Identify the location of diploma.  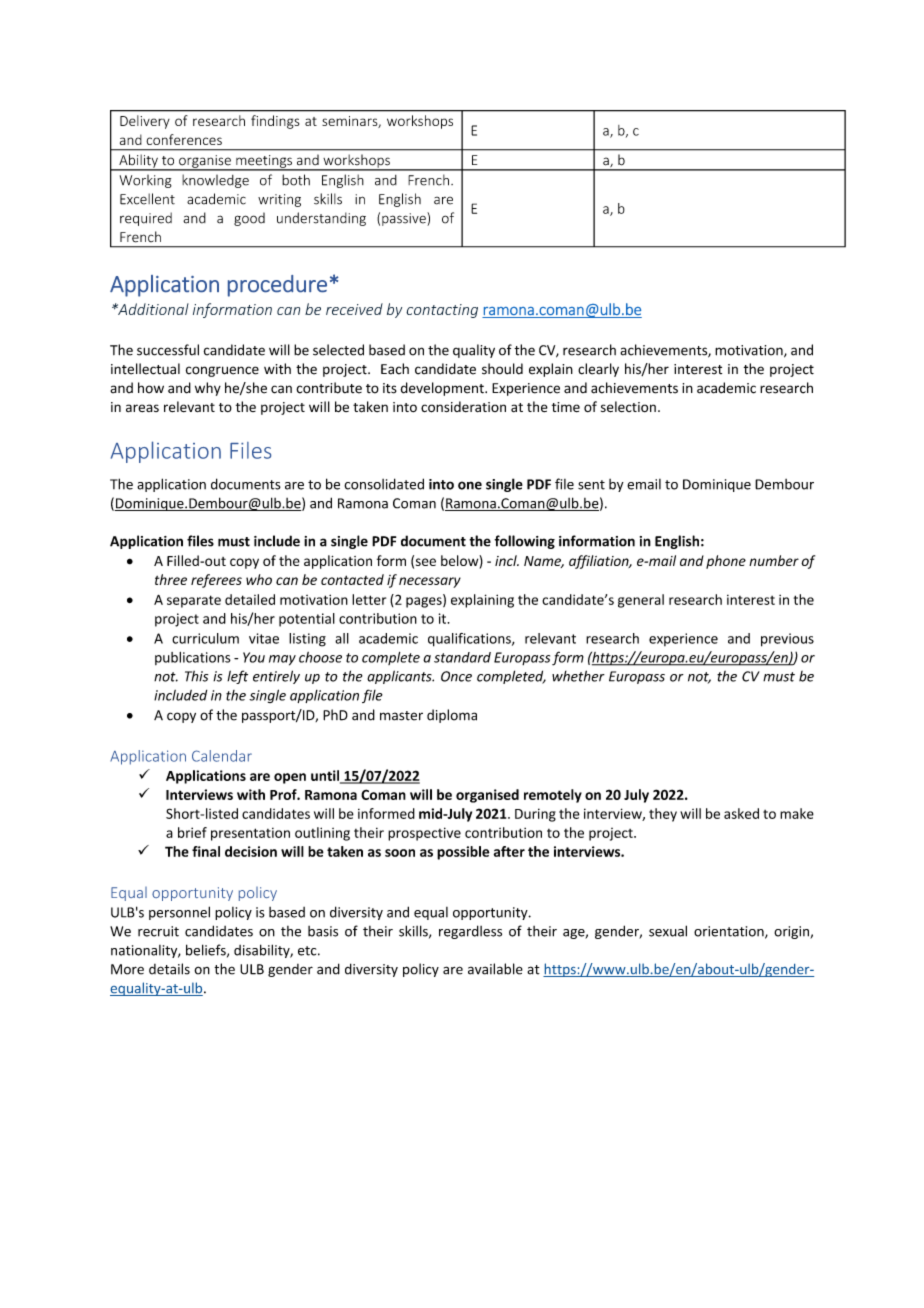
(452, 716).
